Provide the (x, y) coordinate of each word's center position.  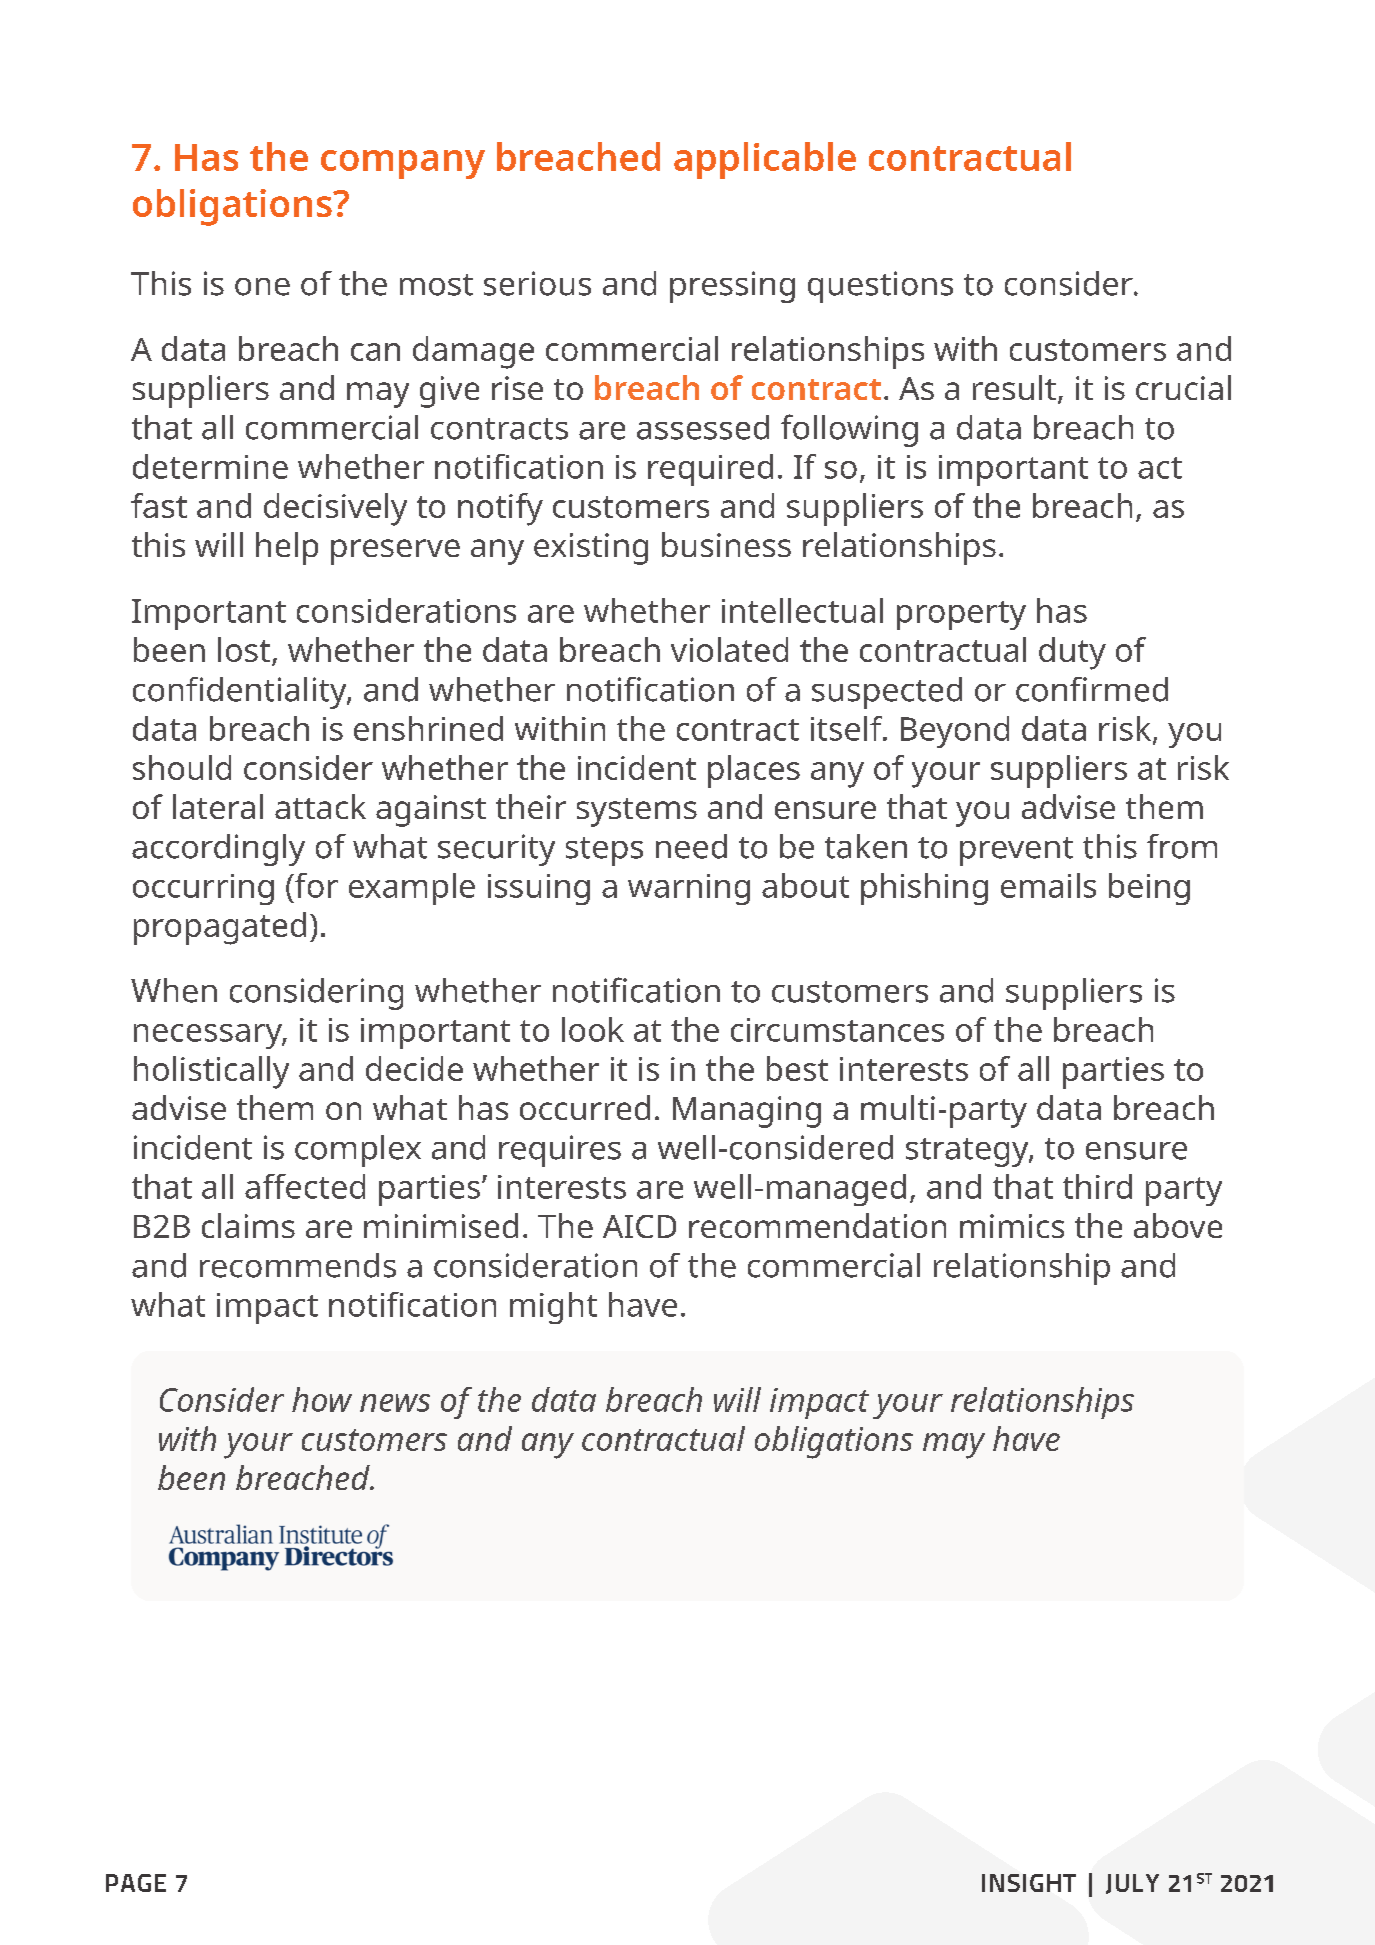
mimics (1012, 1226)
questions (880, 287)
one (262, 287)
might (553, 1308)
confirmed (1092, 689)
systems (637, 812)
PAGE (136, 1883)
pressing (732, 287)
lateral (218, 806)
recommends (298, 1265)
